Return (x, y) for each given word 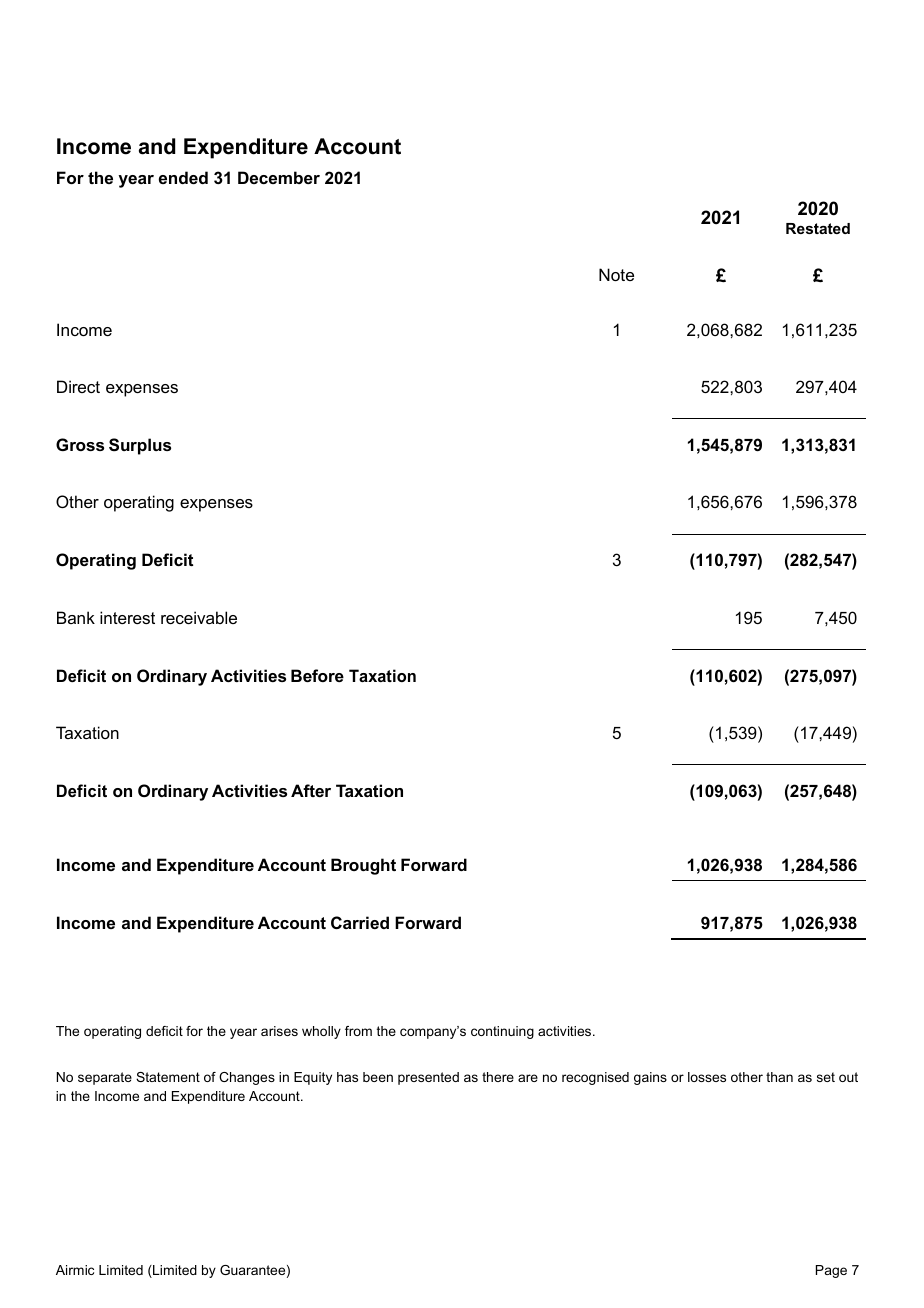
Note (616, 274)
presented (428, 1078)
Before (317, 675)
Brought (363, 866)
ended (183, 177)
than (779, 1077)
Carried (360, 922)
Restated (818, 228)
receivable (199, 617)
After (311, 790)
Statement (168, 1077)
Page (831, 1271)
